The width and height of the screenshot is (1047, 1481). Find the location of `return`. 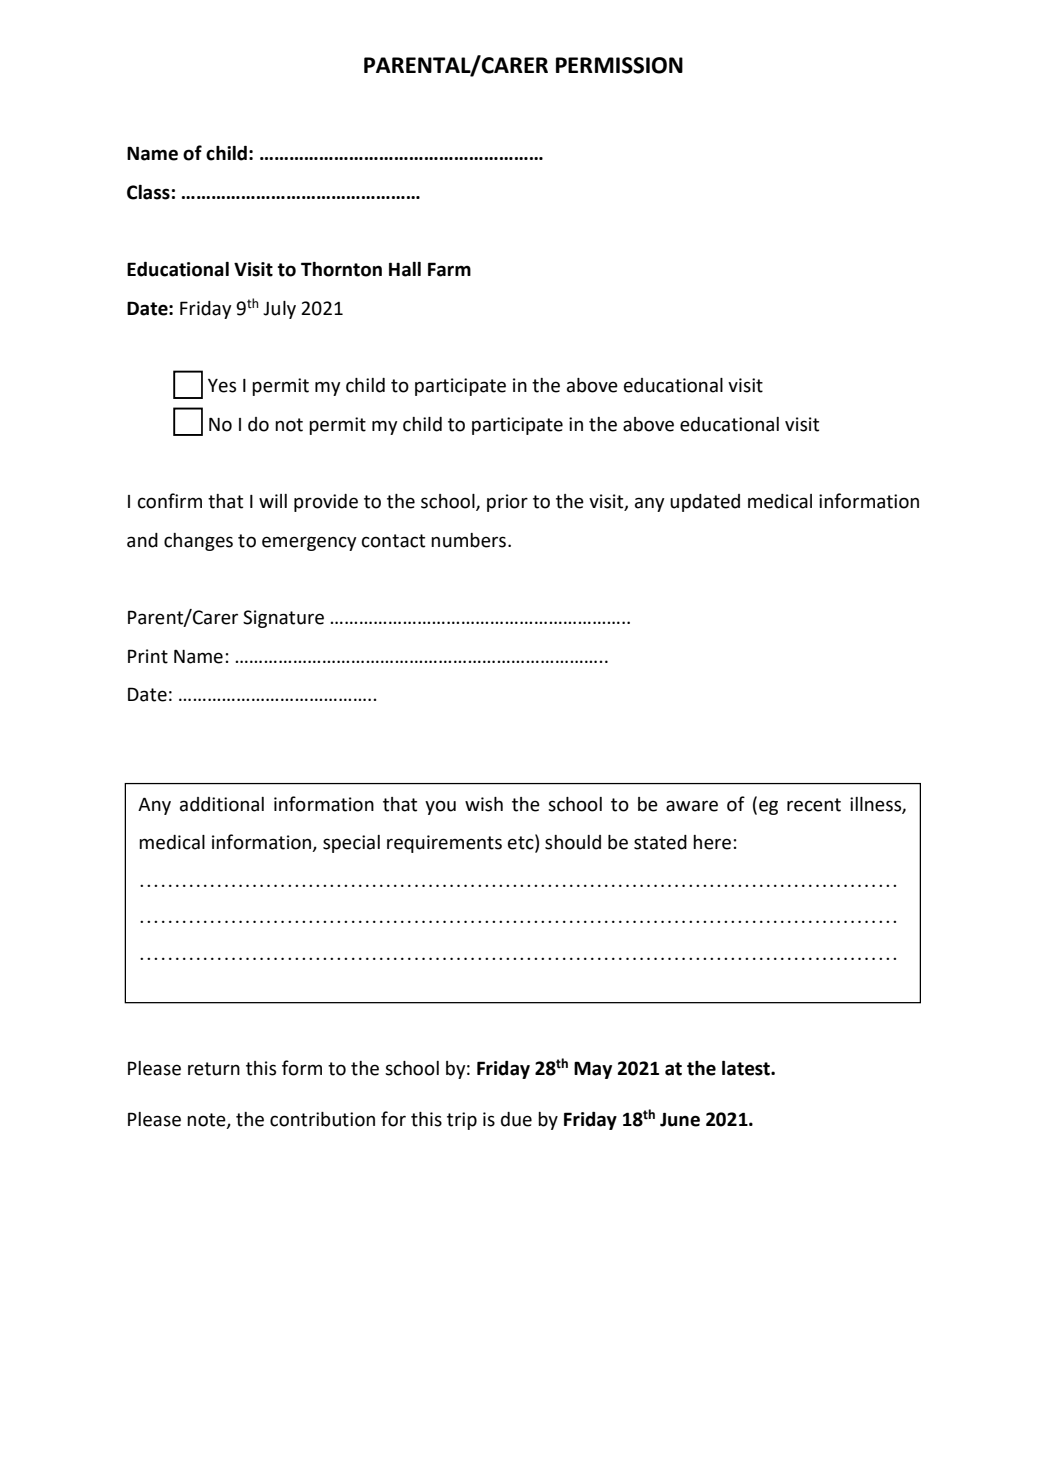

return is located at coordinates (214, 1069).
